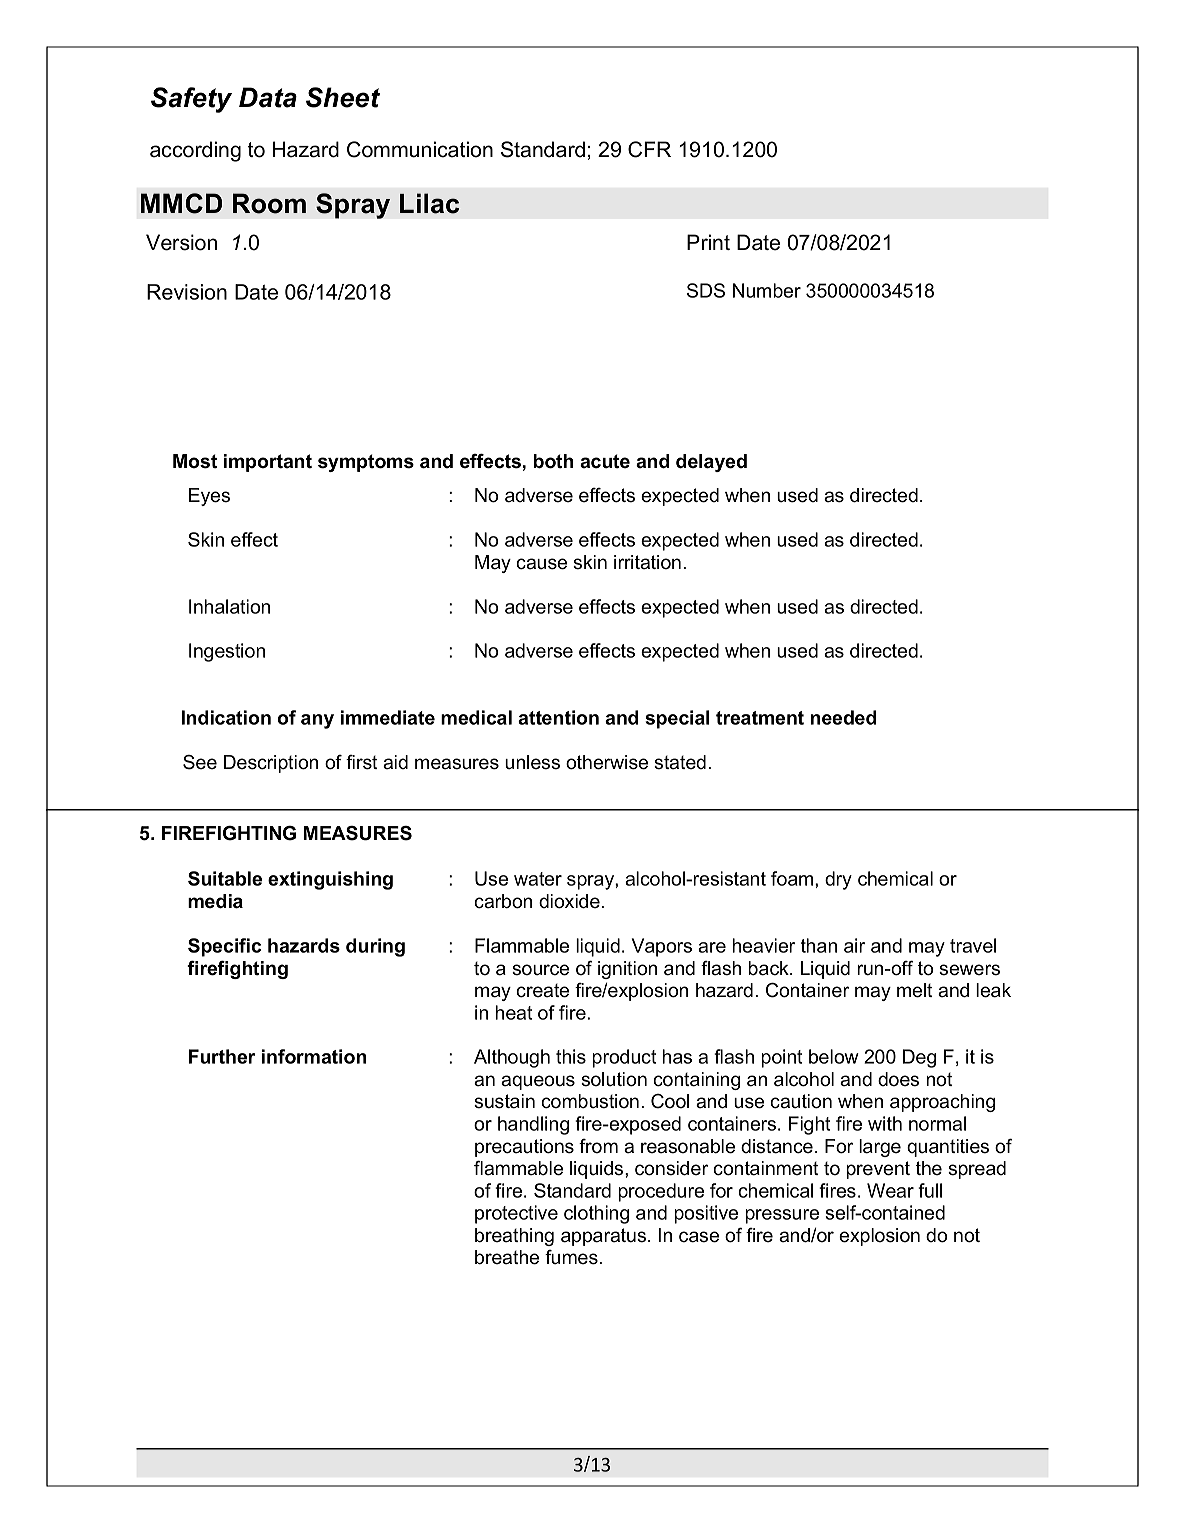 The height and width of the screenshot is (1533, 1185). What do you see at coordinates (268, 97) in the screenshot?
I see `Data` at bounding box center [268, 97].
